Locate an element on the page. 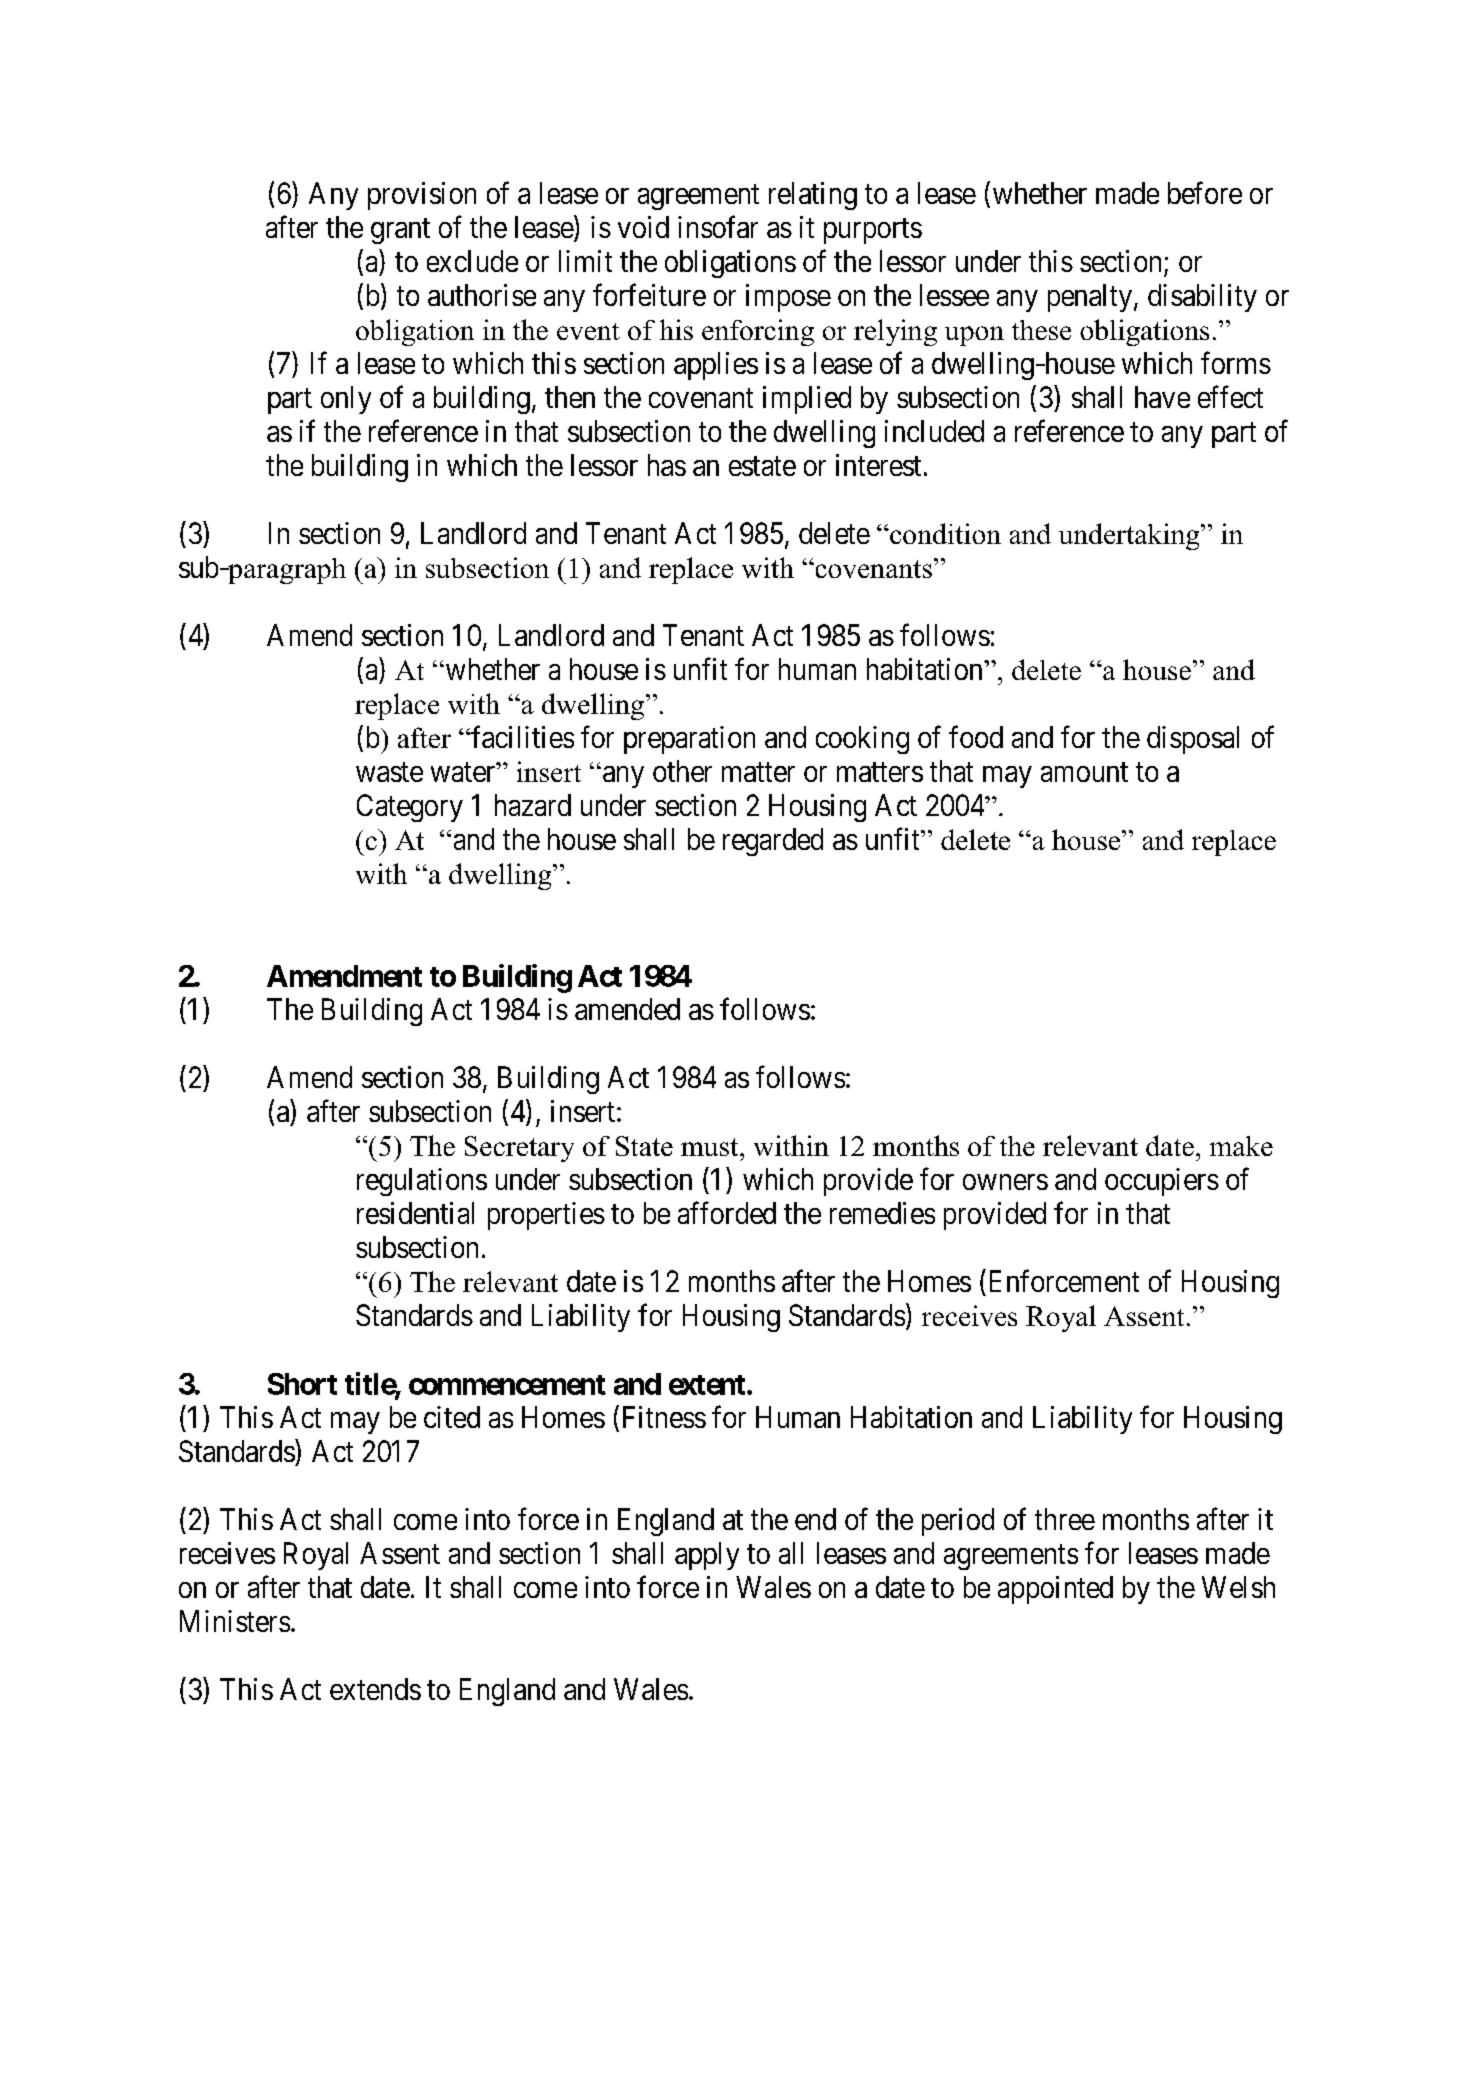 The width and height of the page is (1467, 2074). apply is located at coordinates (707, 1556).
